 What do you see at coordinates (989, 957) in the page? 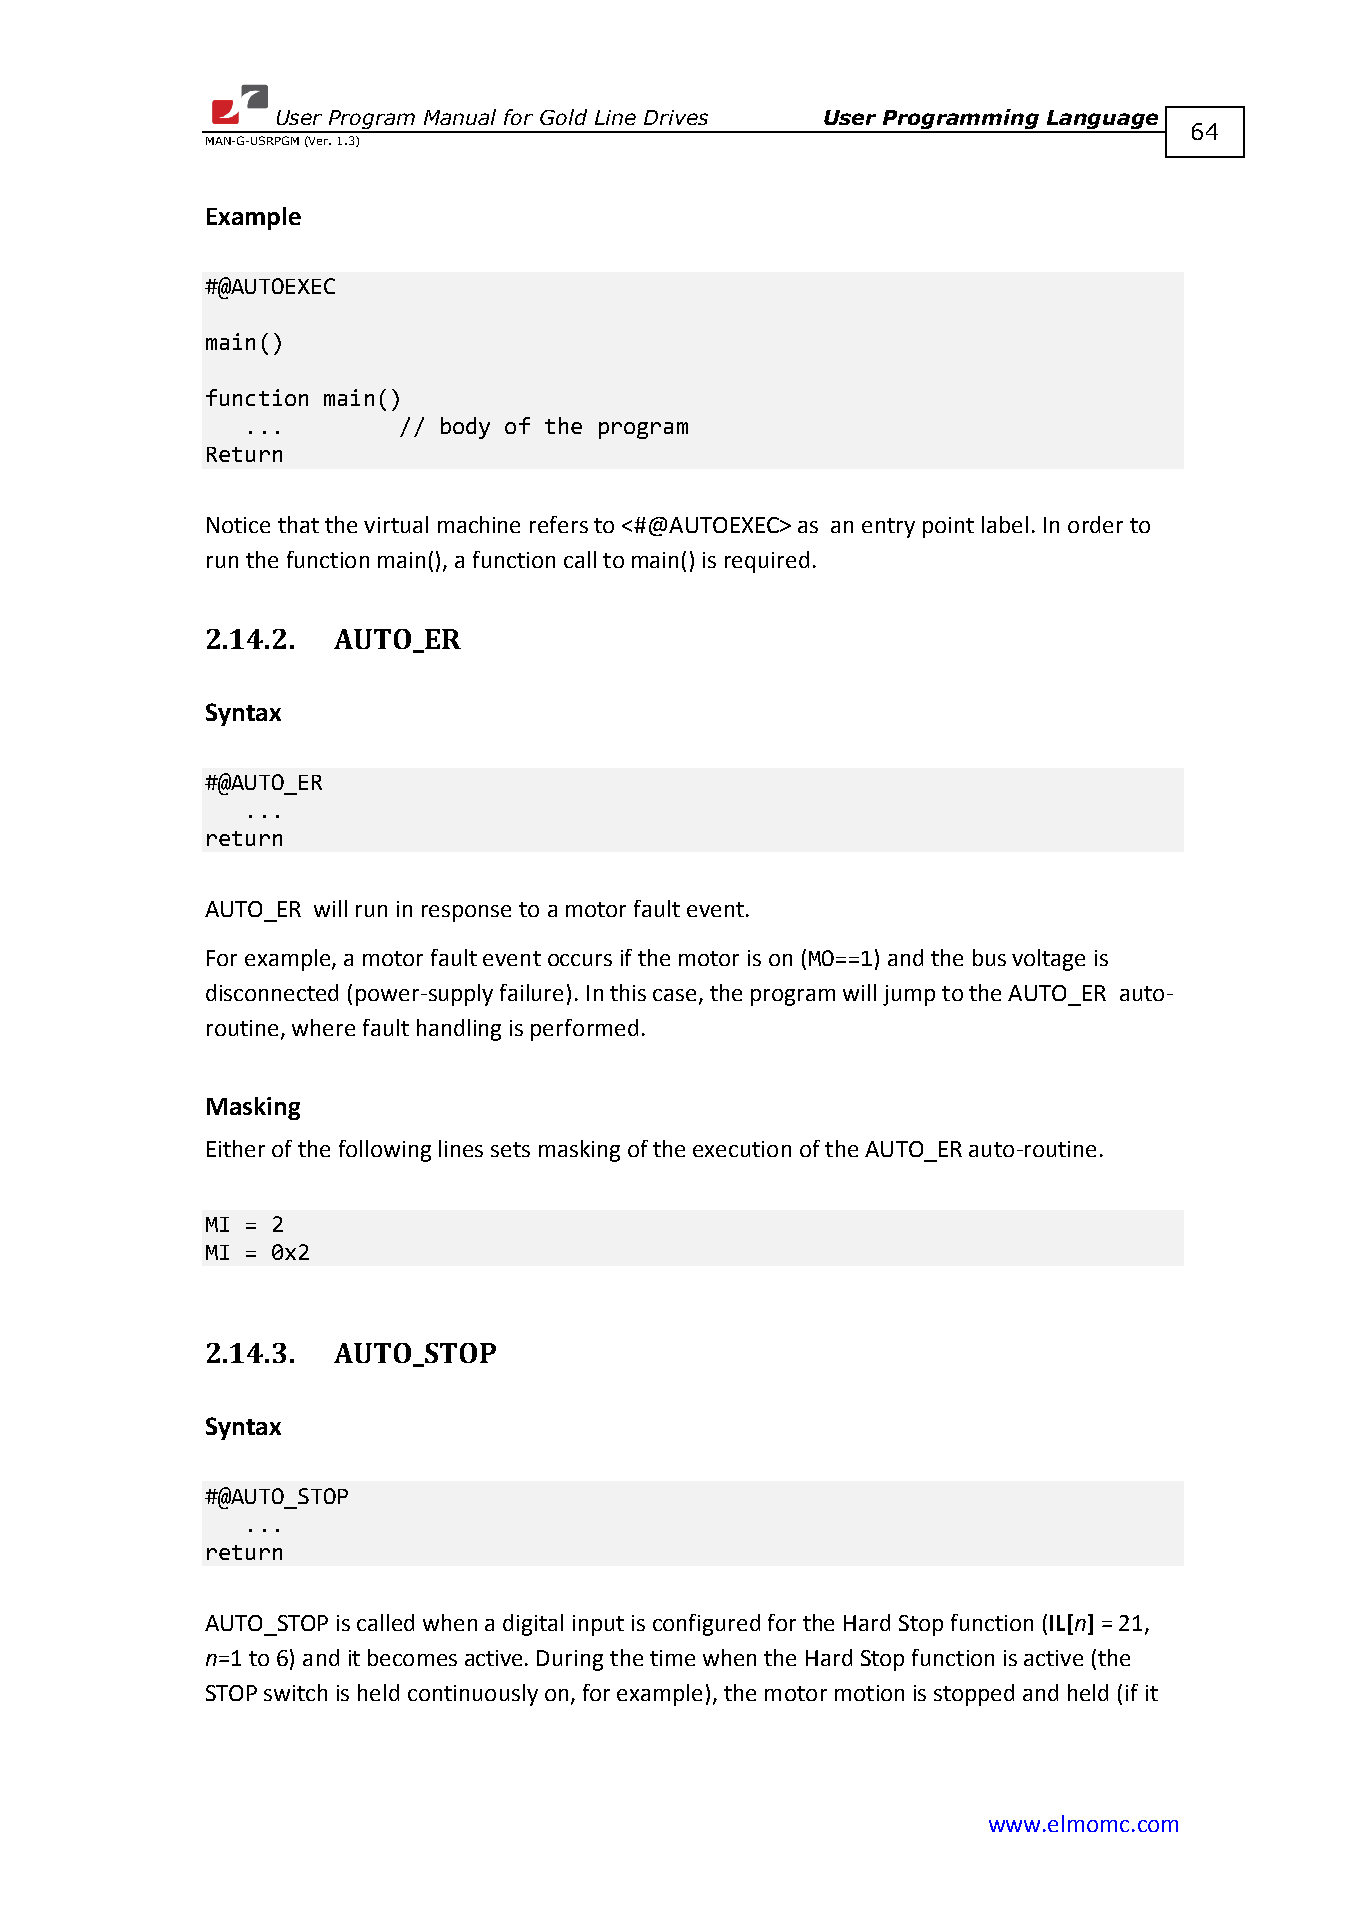
I see `bus` at bounding box center [989, 957].
